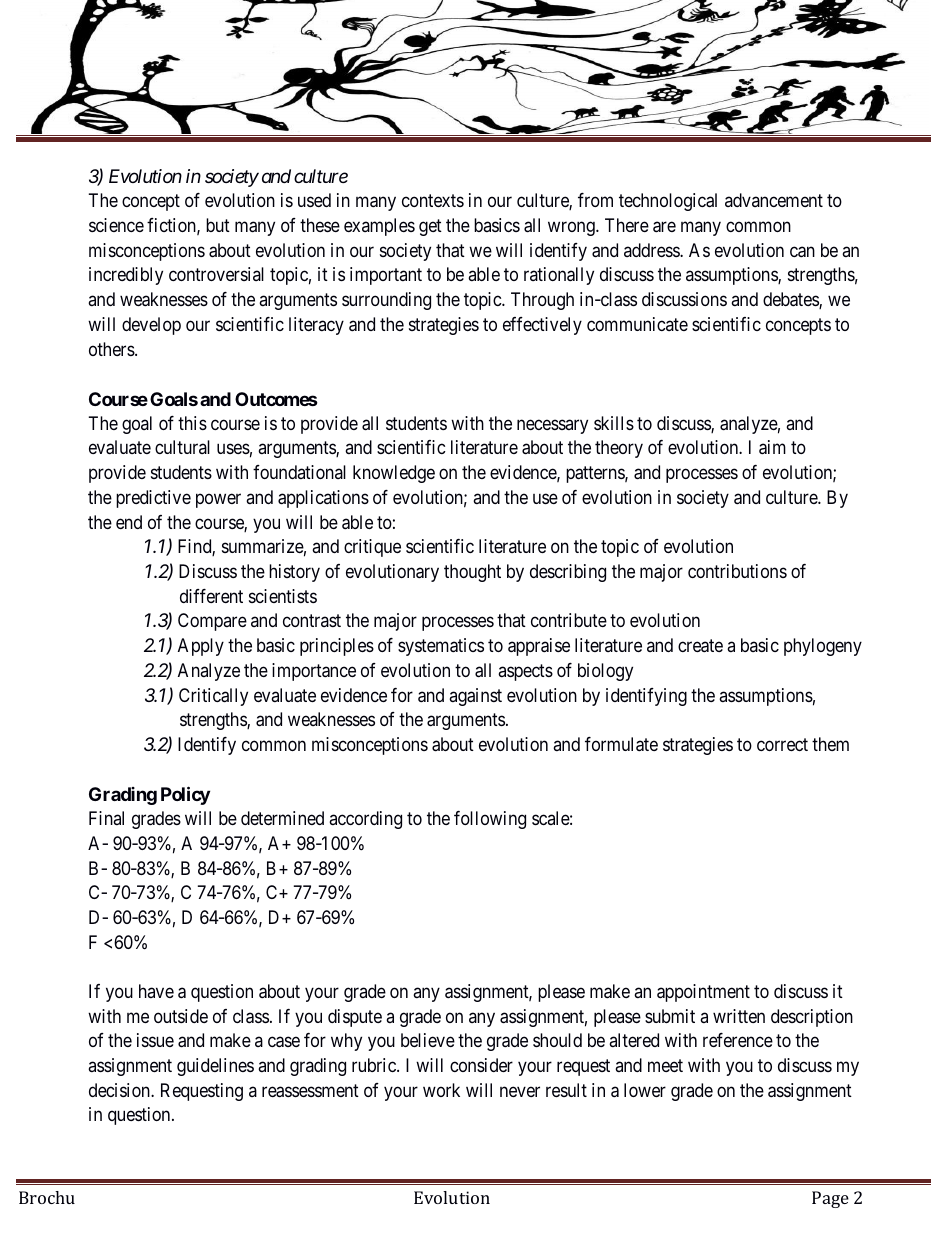  What do you see at coordinates (216, 274) in the page?
I see `controversial` at bounding box center [216, 274].
